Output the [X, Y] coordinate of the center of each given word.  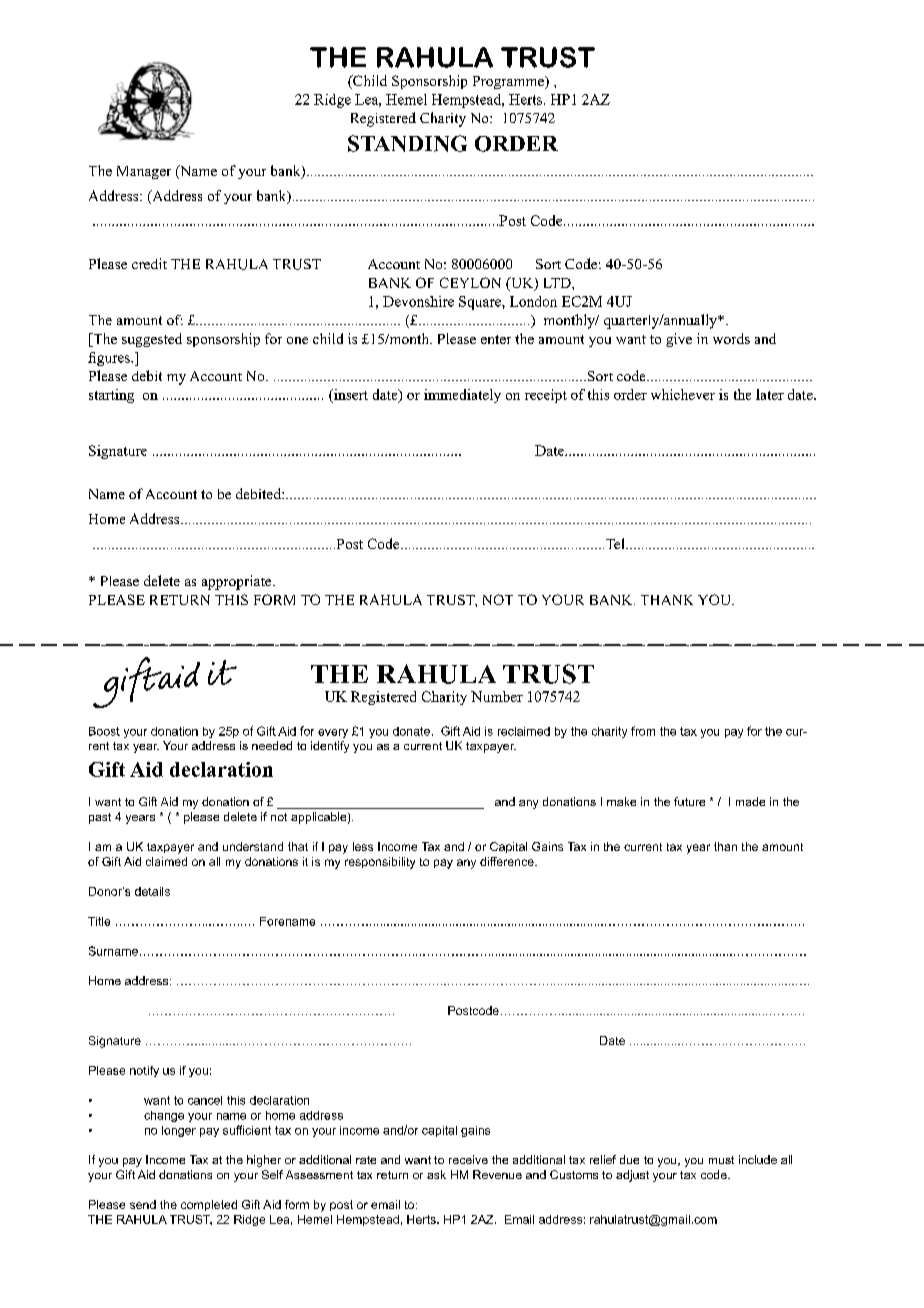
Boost [104, 731]
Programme [509, 82]
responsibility [380, 863]
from [643, 731]
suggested [152, 340]
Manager [144, 172]
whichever [683, 394]
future [689, 801]
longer [179, 1131]
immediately [462, 396]
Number [497, 696]
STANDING [407, 143]
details [152, 891]
